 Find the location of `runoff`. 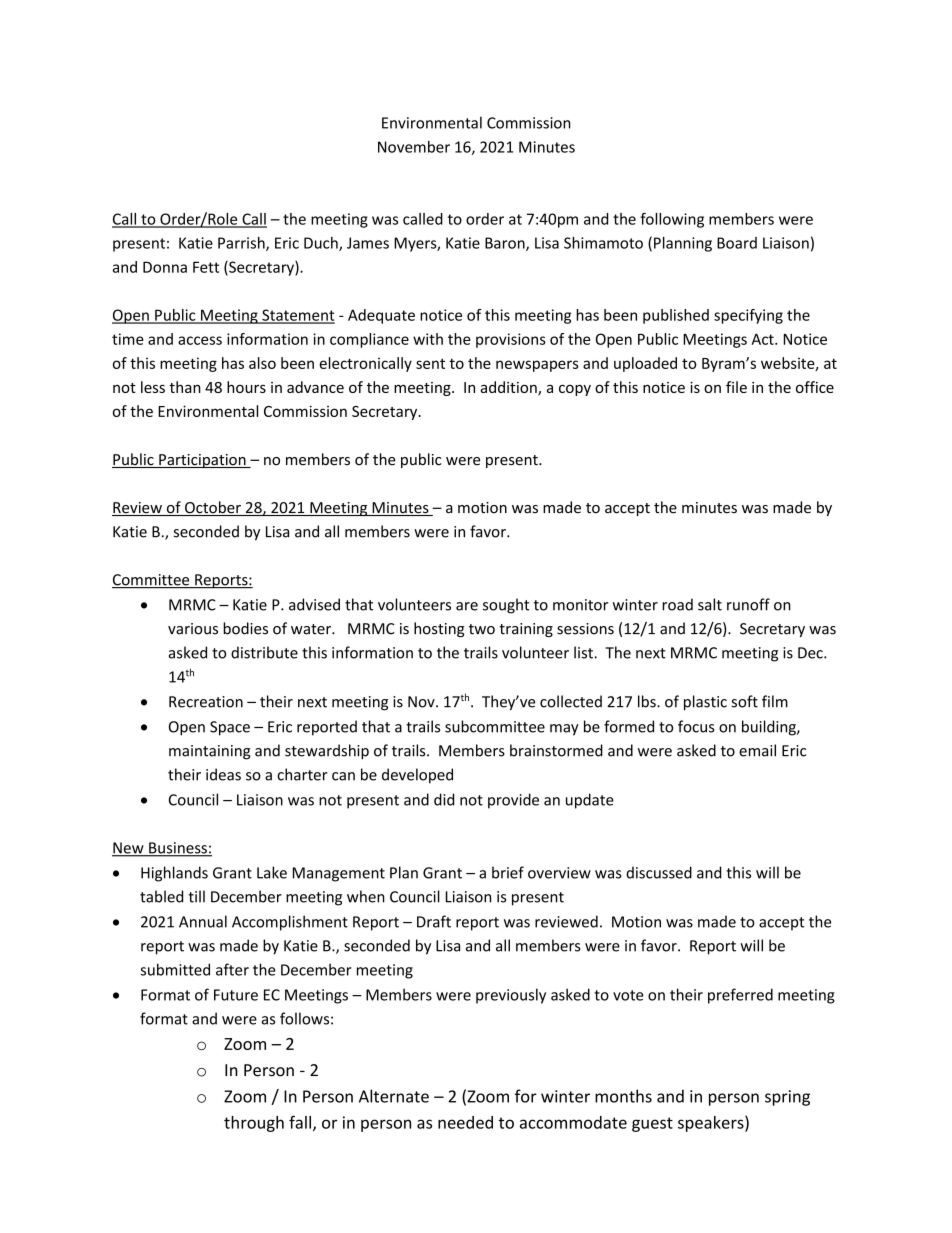

runoff is located at coordinates (748, 604).
